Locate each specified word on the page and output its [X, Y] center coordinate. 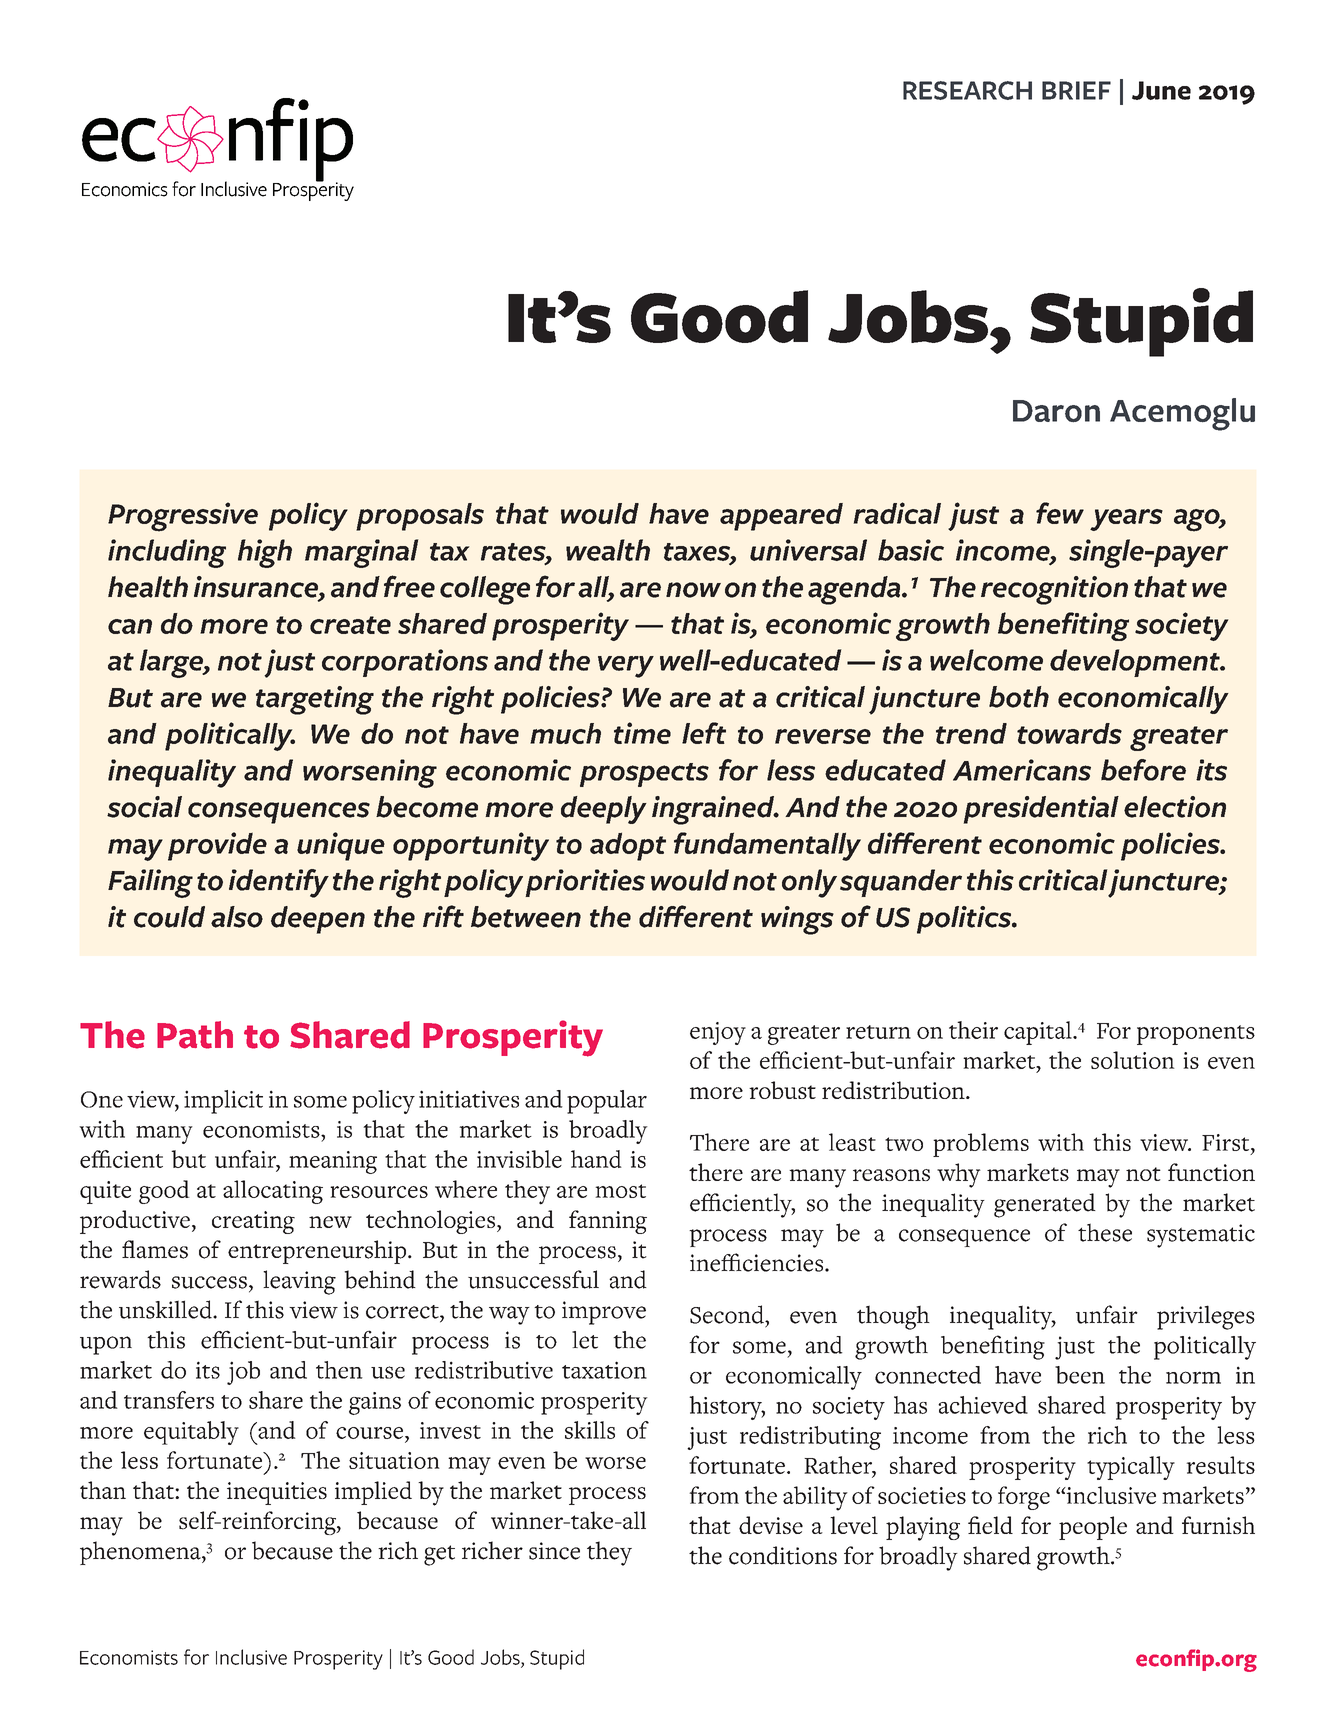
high [265, 553]
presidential [1041, 810]
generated [1045, 1205]
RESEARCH [967, 90]
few [1060, 513]
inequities [277, 1493]
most [620, 1191]
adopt [628, 846]
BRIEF [1076, 90]
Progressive [183, 517]
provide [217, 846]
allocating [273, 1192]
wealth [608, 550]
